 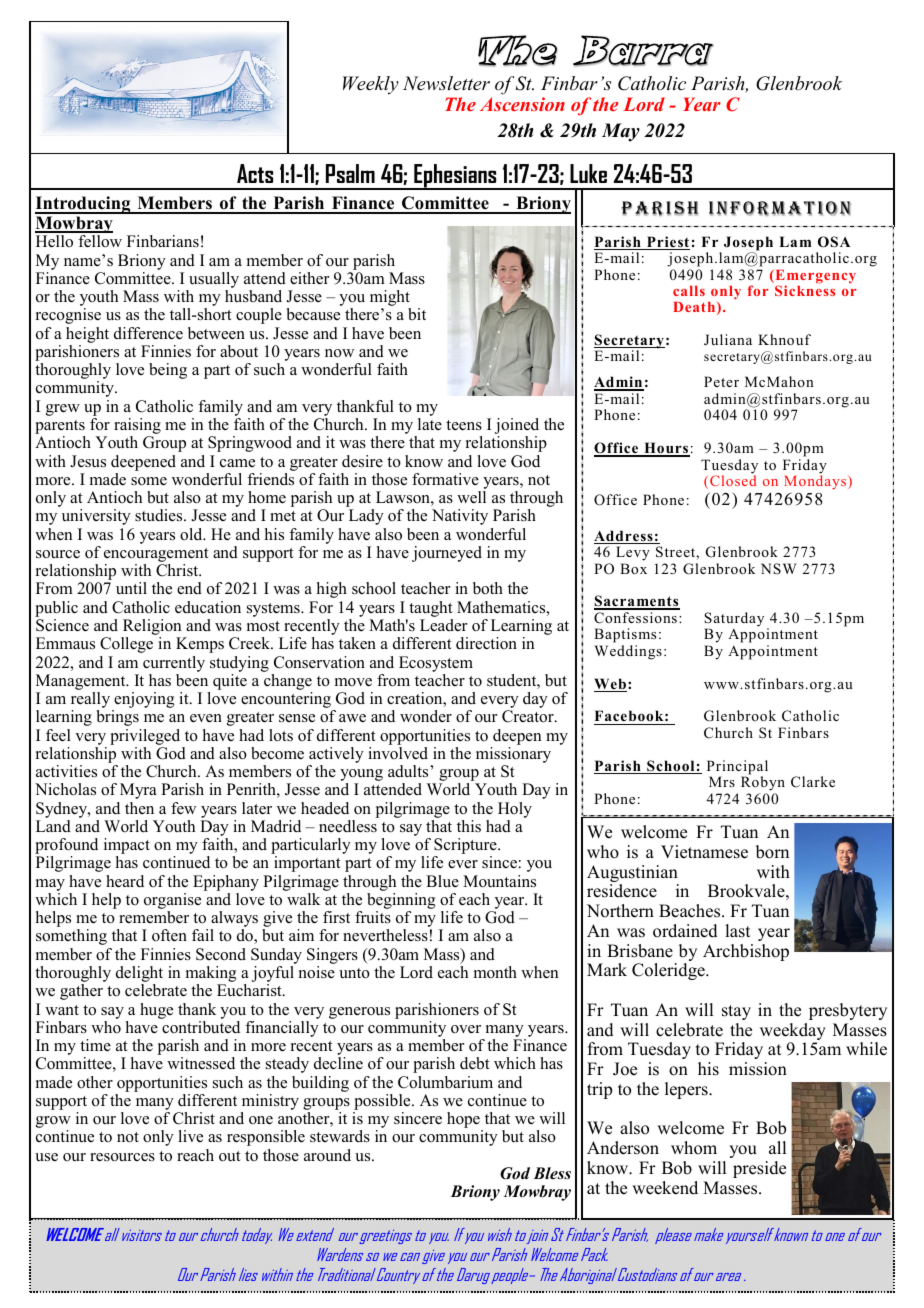 I want to click on live, so click(x=191, y=1136).
